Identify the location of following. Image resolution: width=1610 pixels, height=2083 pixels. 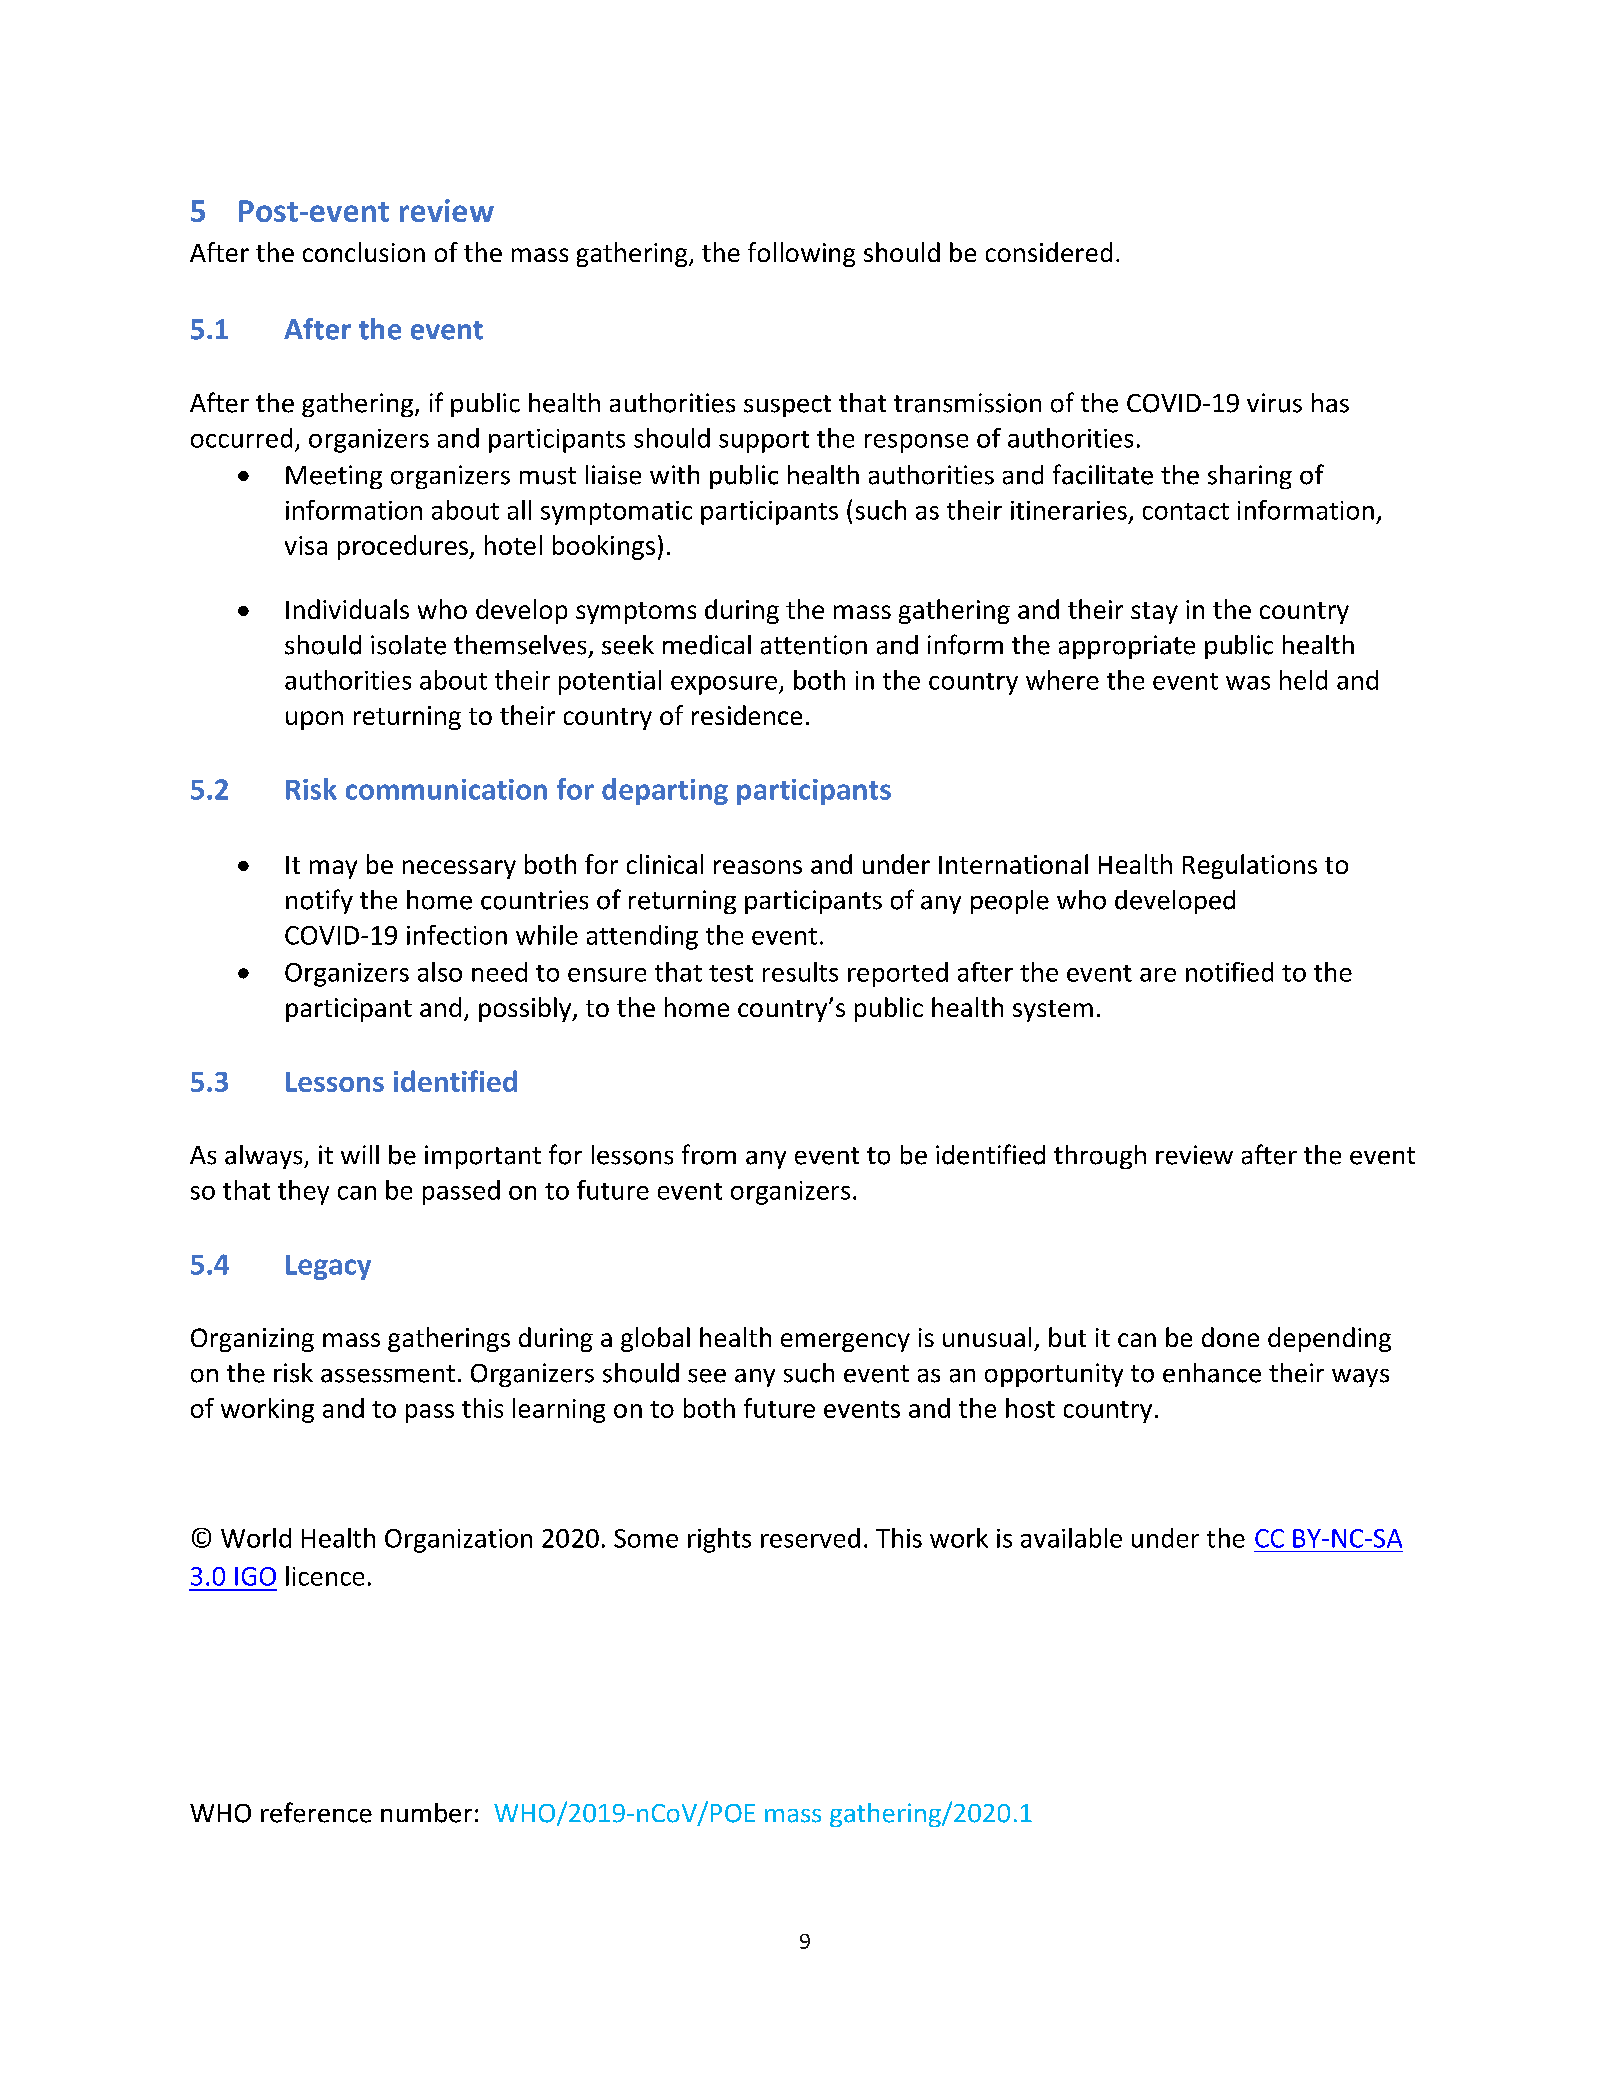
(801, 254).
